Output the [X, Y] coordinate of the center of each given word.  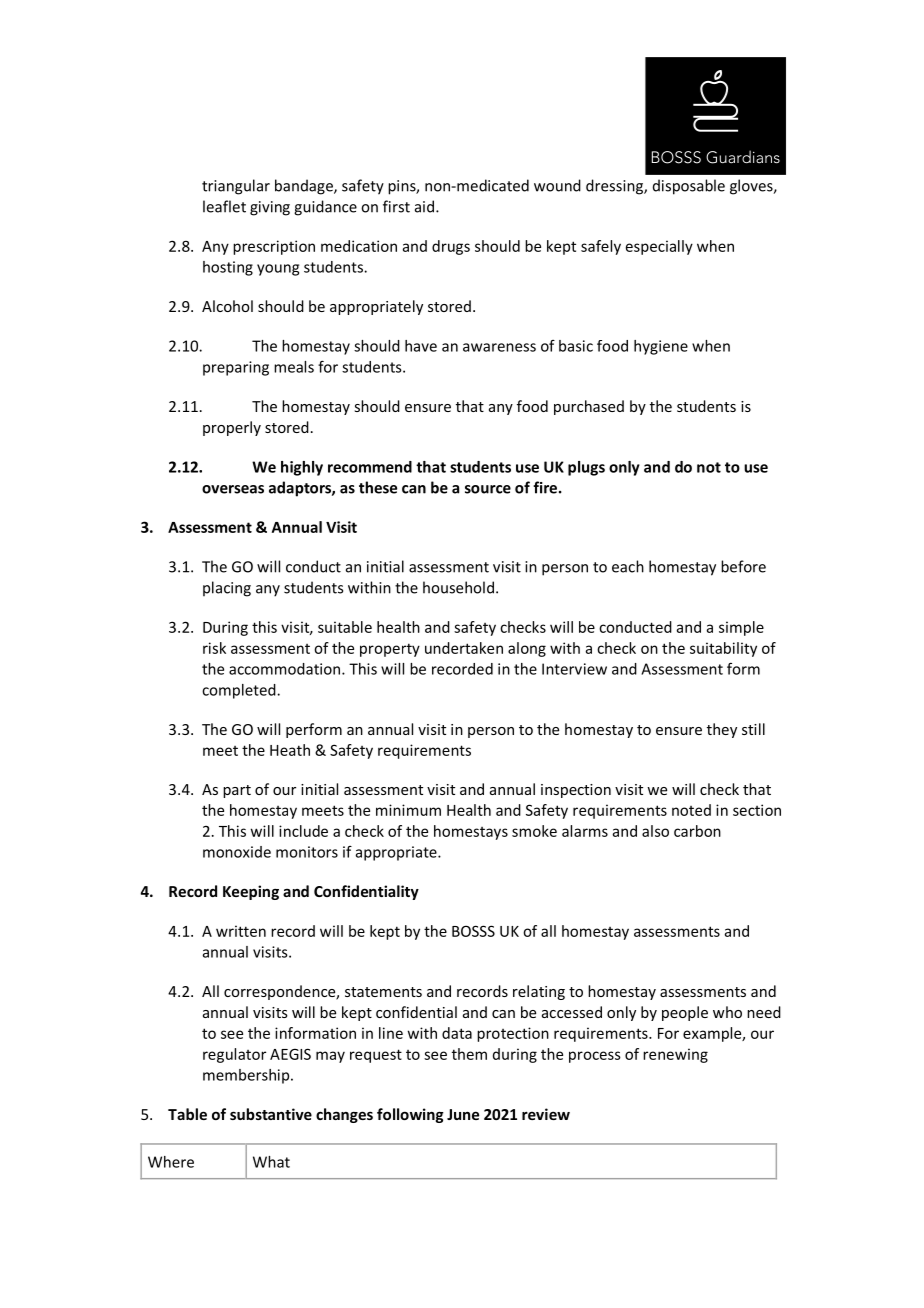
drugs [451, 247]
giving [270, 208]
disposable [689, 187]
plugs [586, 468]
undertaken [464, 648]
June [463, 1114]
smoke [534, 831]
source [488, 489]
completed [240, 691]
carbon [697, 831]
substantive [271, 1114]
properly [232, 428]
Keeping [251, 892]
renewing [675, 1055]
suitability [723, 649]
